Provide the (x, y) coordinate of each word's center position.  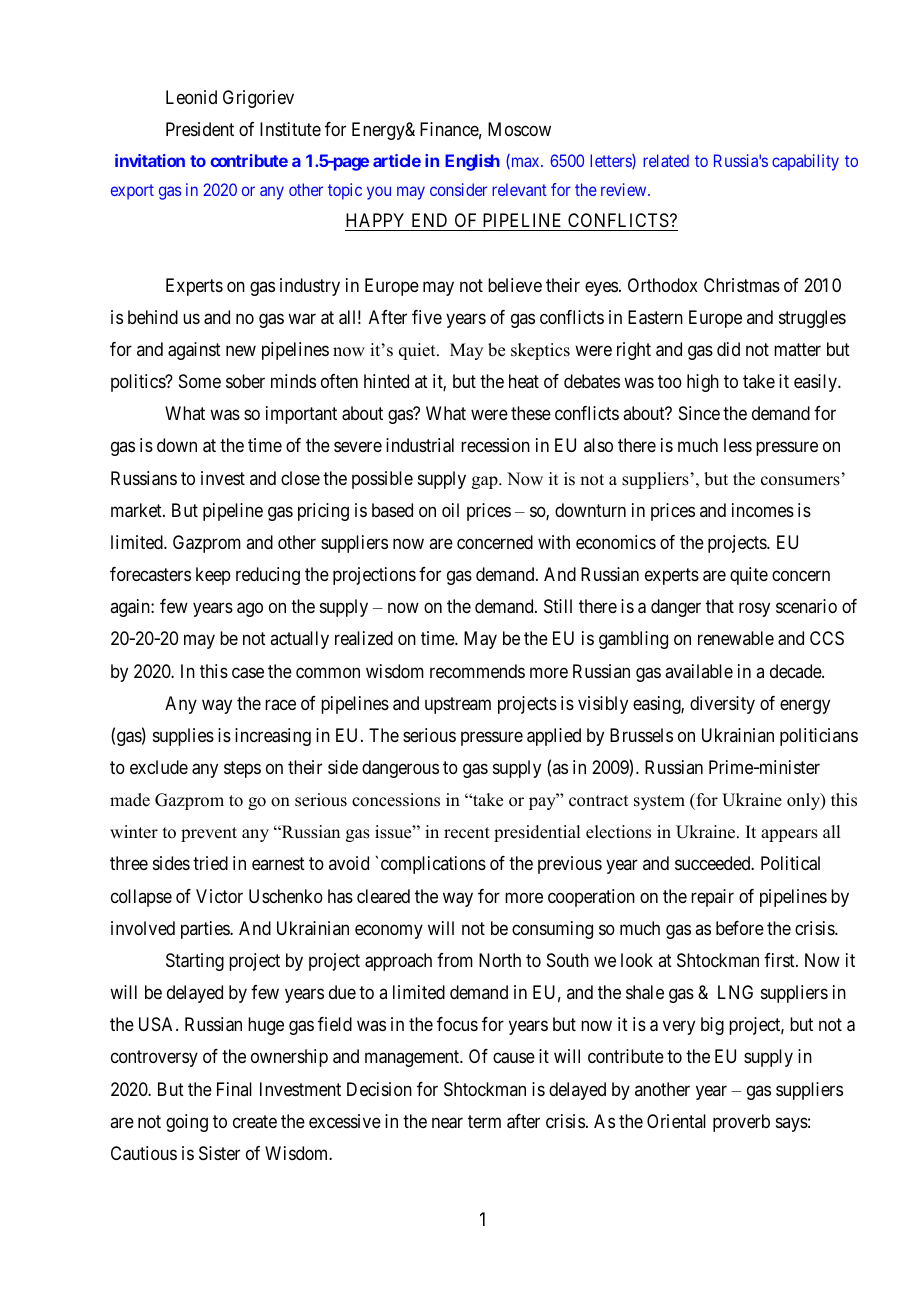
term (484, 1121)
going (187, 1123)
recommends (477, 671)
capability (805, 162)
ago (250, 610)
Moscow (519, 129)
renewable (736, 638)
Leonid (191, 97)
